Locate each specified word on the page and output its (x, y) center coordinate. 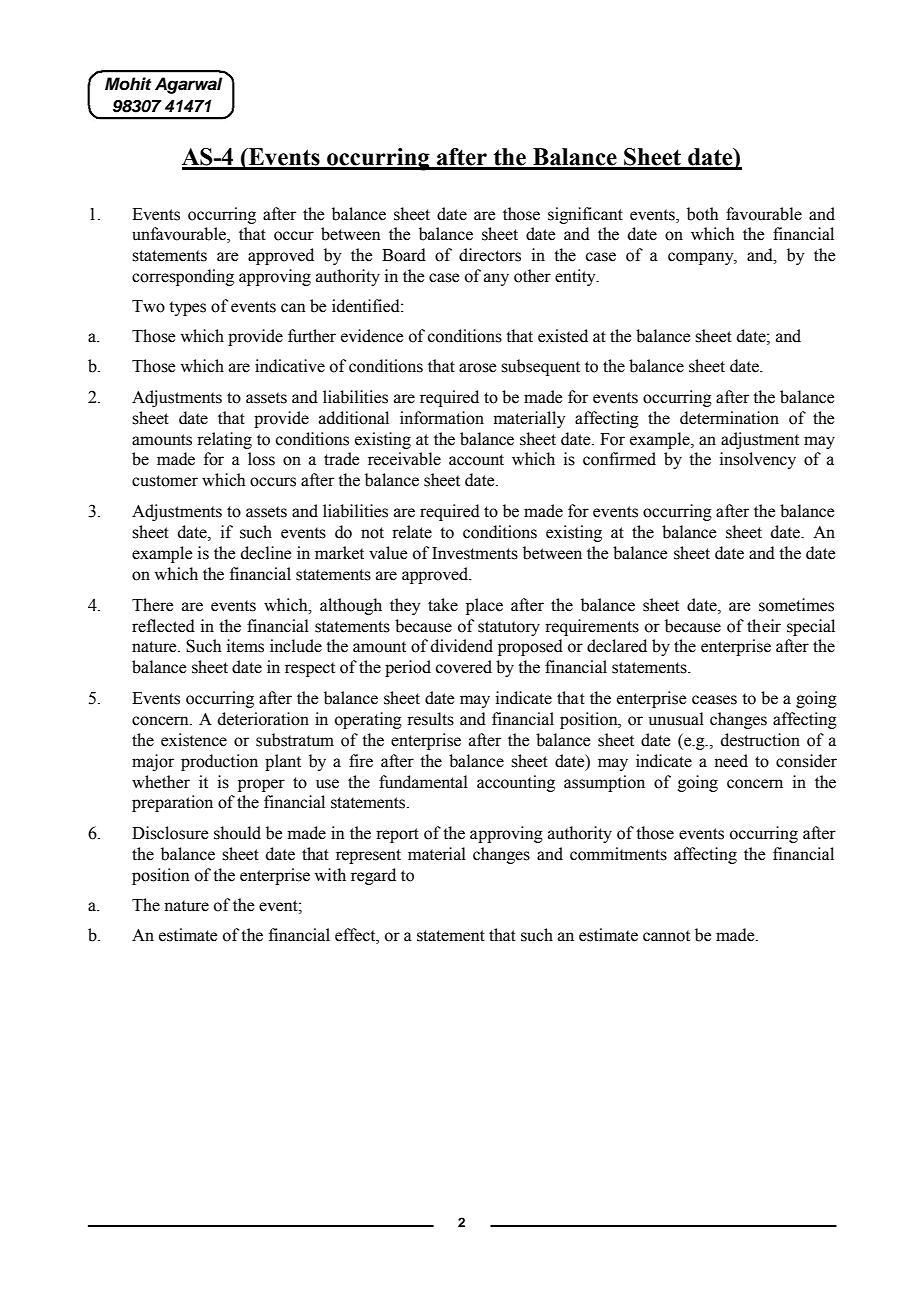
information (442, 418)
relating (224, 440)
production (219, 762)
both (702, 214)
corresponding (183, 277)
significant (585, 215)
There (152, 605)
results (430, 719)
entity (576, 277)
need (731, 761)
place (484, 606)
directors (490, 255)
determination (729, 418)
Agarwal (188, 85)
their (764, 626)
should (237, 833)
